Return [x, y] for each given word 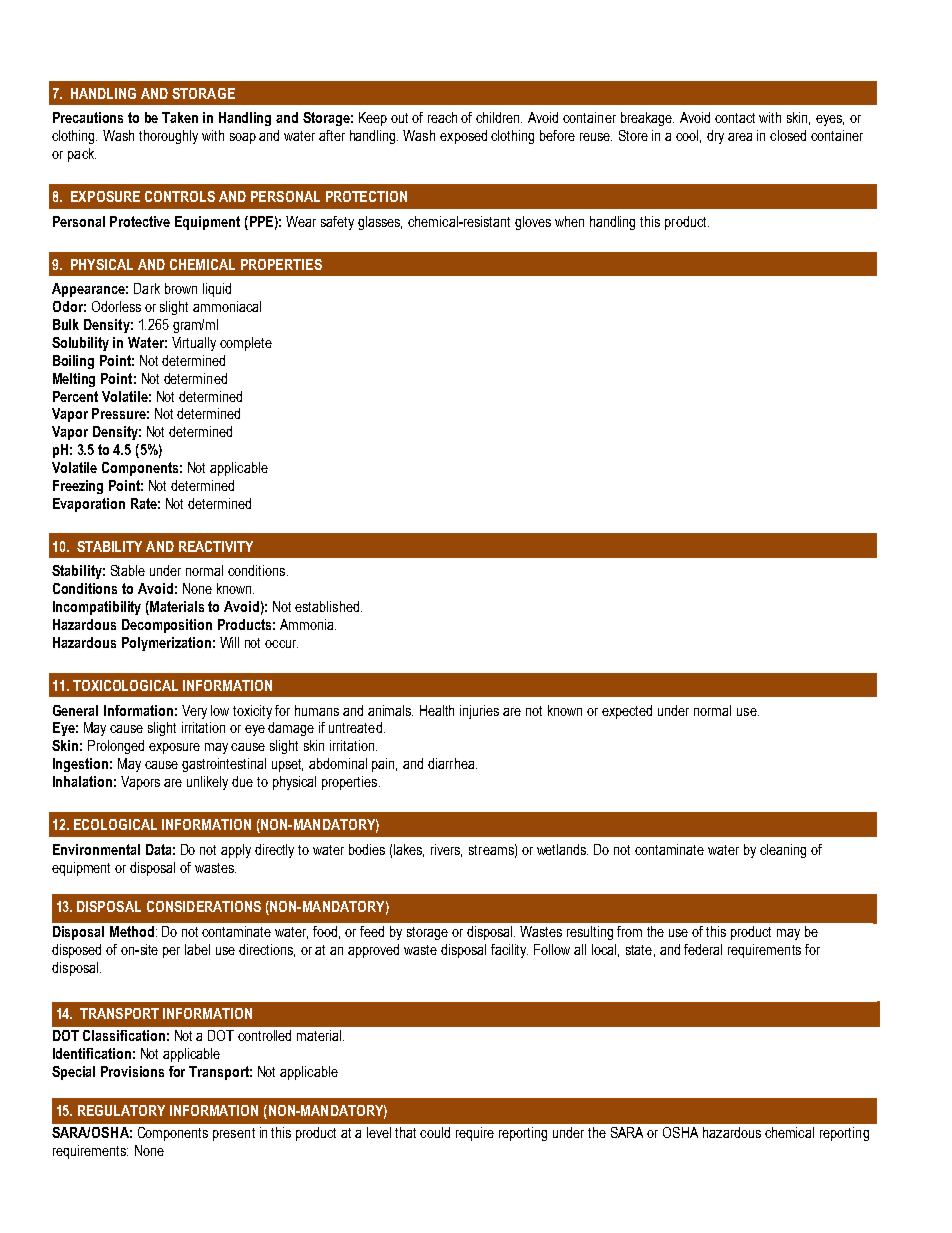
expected [627, 712]
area [740, 137]
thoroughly [168, 137]
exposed [463, 137]
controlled [264, 1035]
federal [703, 949]
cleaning [783, 851]
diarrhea [452, 763]
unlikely [207, 783]
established [328, 606]
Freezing [78, 487]
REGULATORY [121, 1110]
